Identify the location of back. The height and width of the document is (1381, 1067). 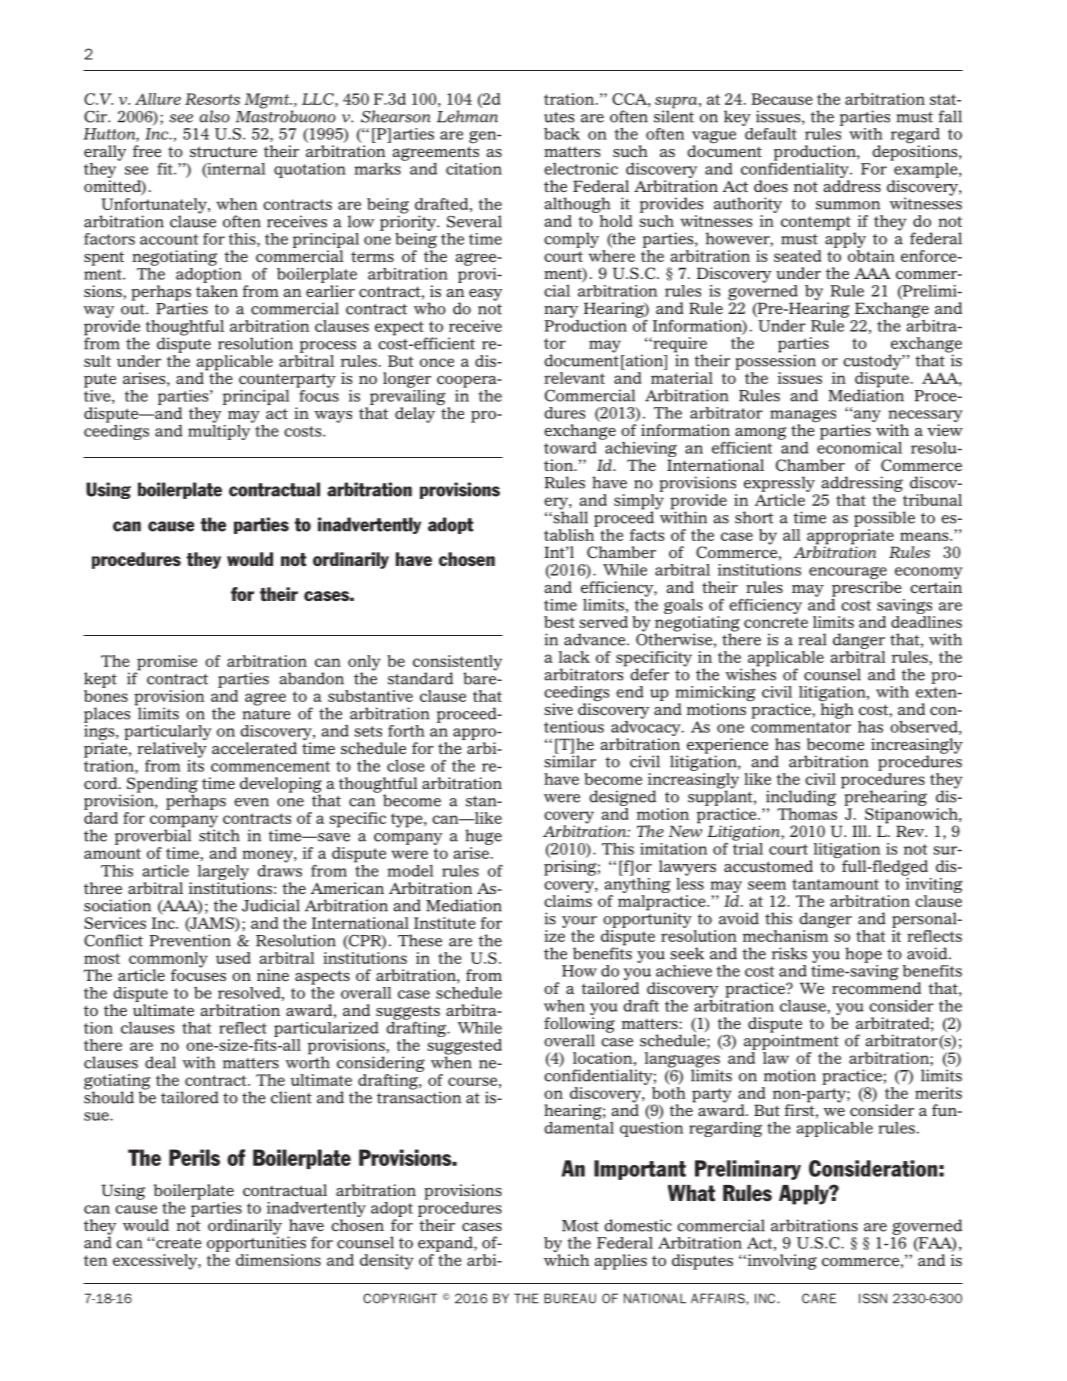
(562, 134).
